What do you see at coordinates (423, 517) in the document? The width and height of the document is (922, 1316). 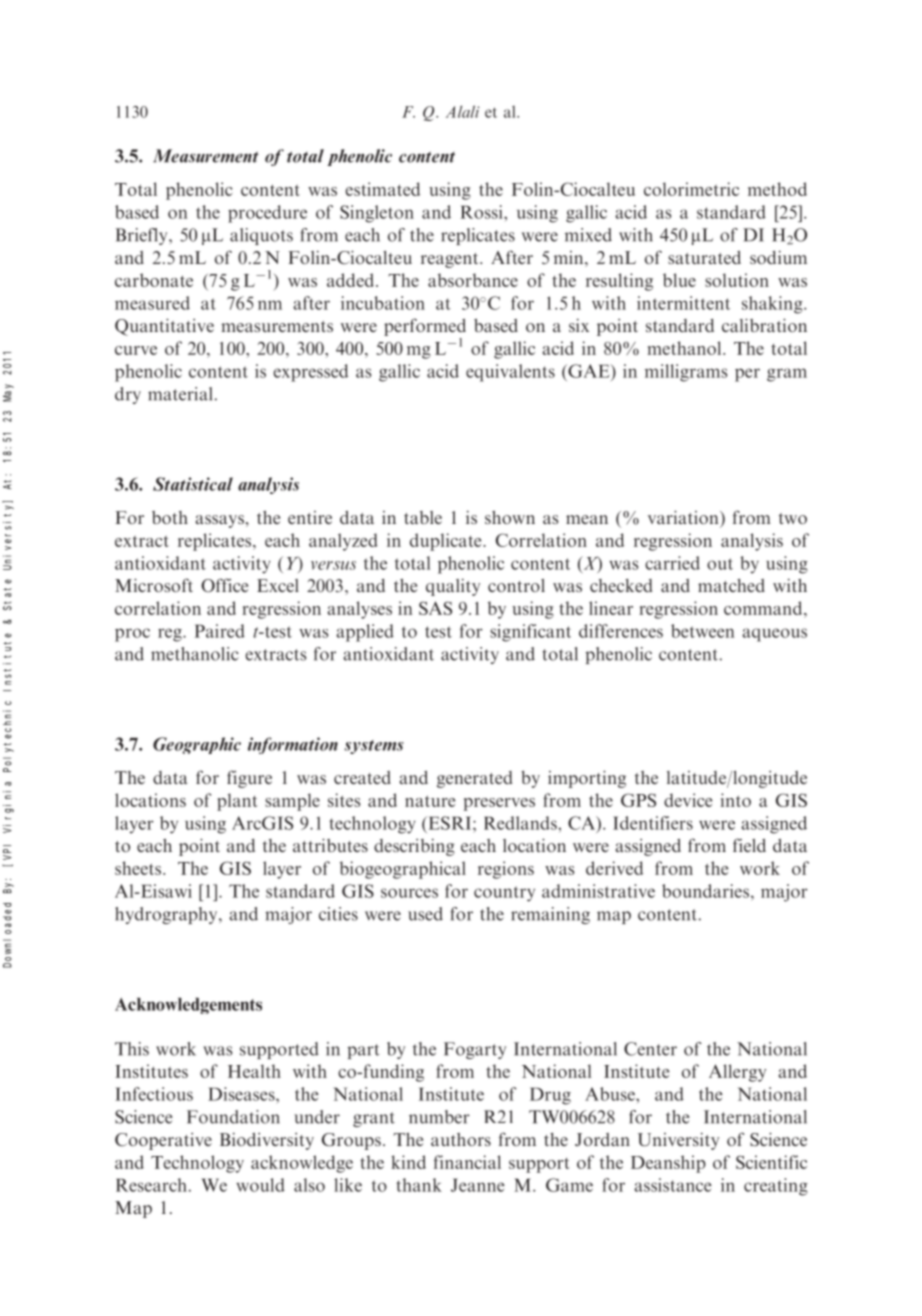 I see `table` at bounding box center [423, 517].
